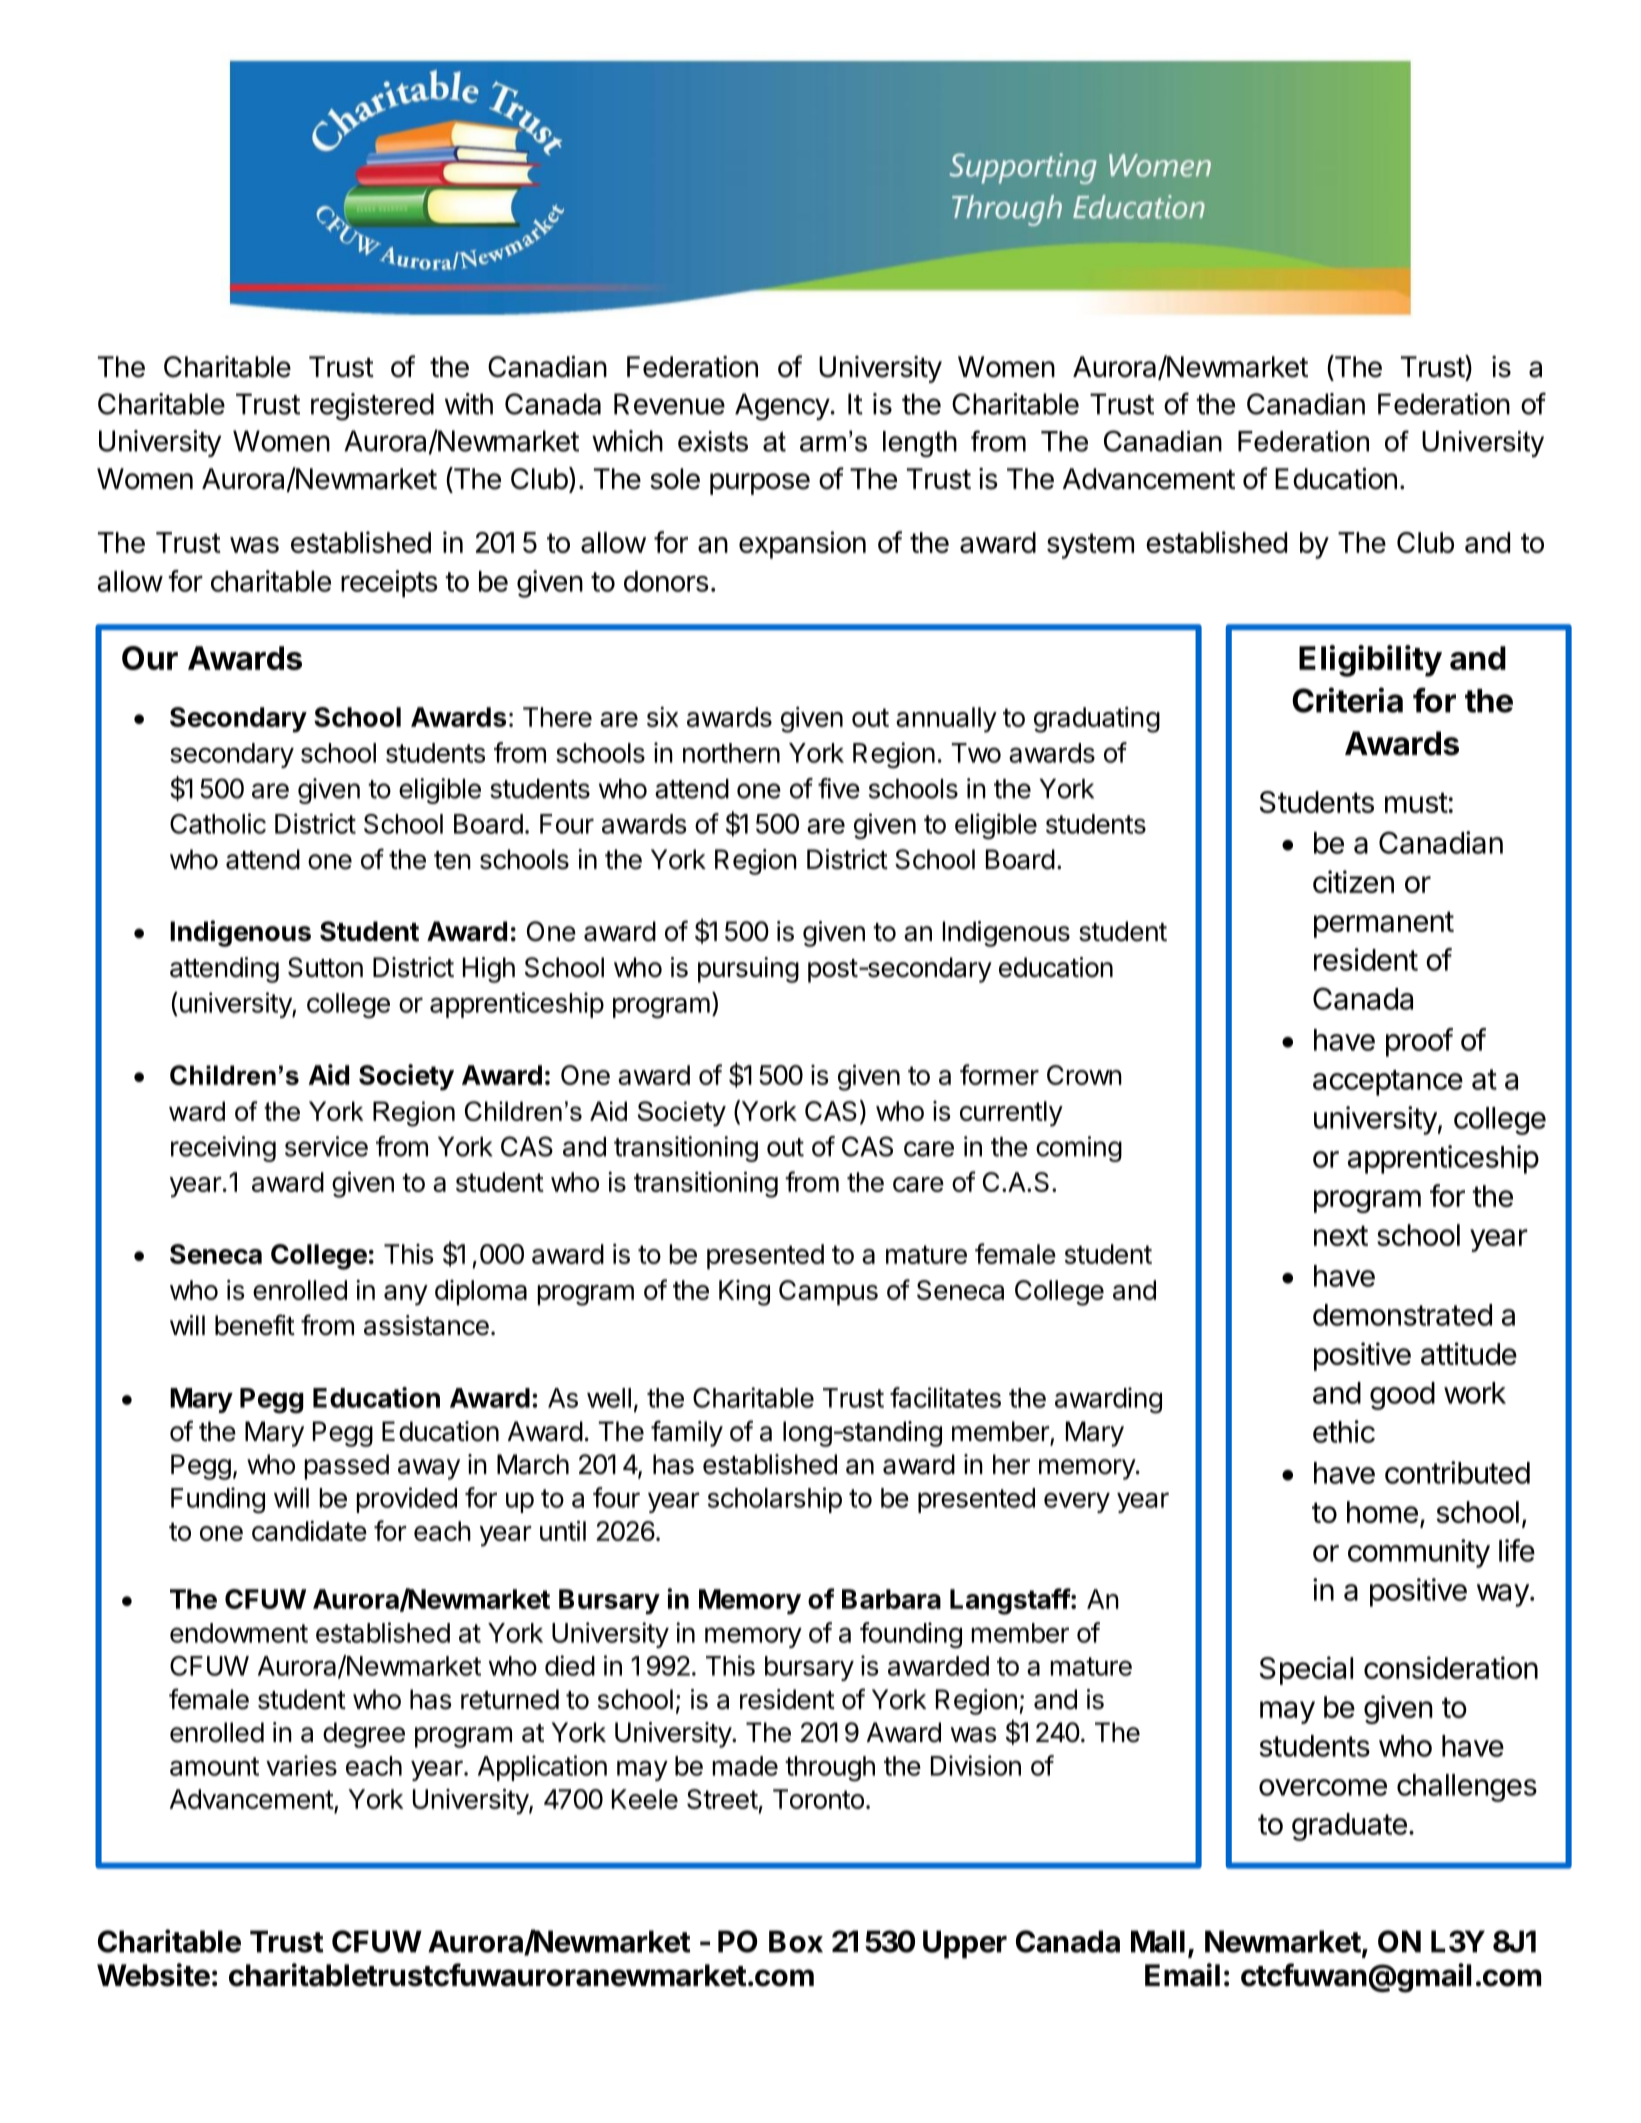  Describe the element at coordinates (153, 1975) in the document. I see `Website` at that location.
